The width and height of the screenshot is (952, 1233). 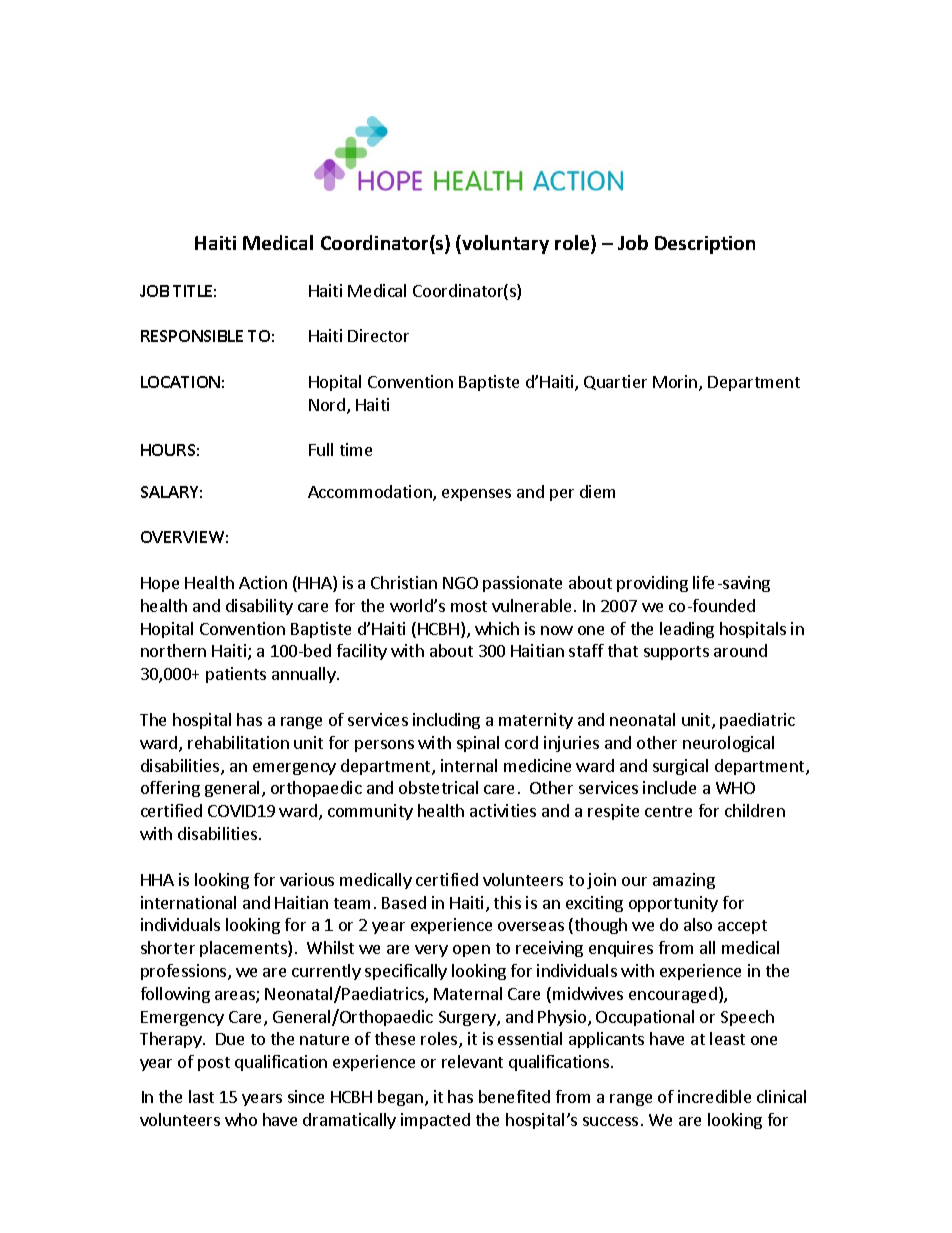 What do you see at coordinates (446, 721) in the screenshot?
I see `including` at bounding box center [446, 721].
